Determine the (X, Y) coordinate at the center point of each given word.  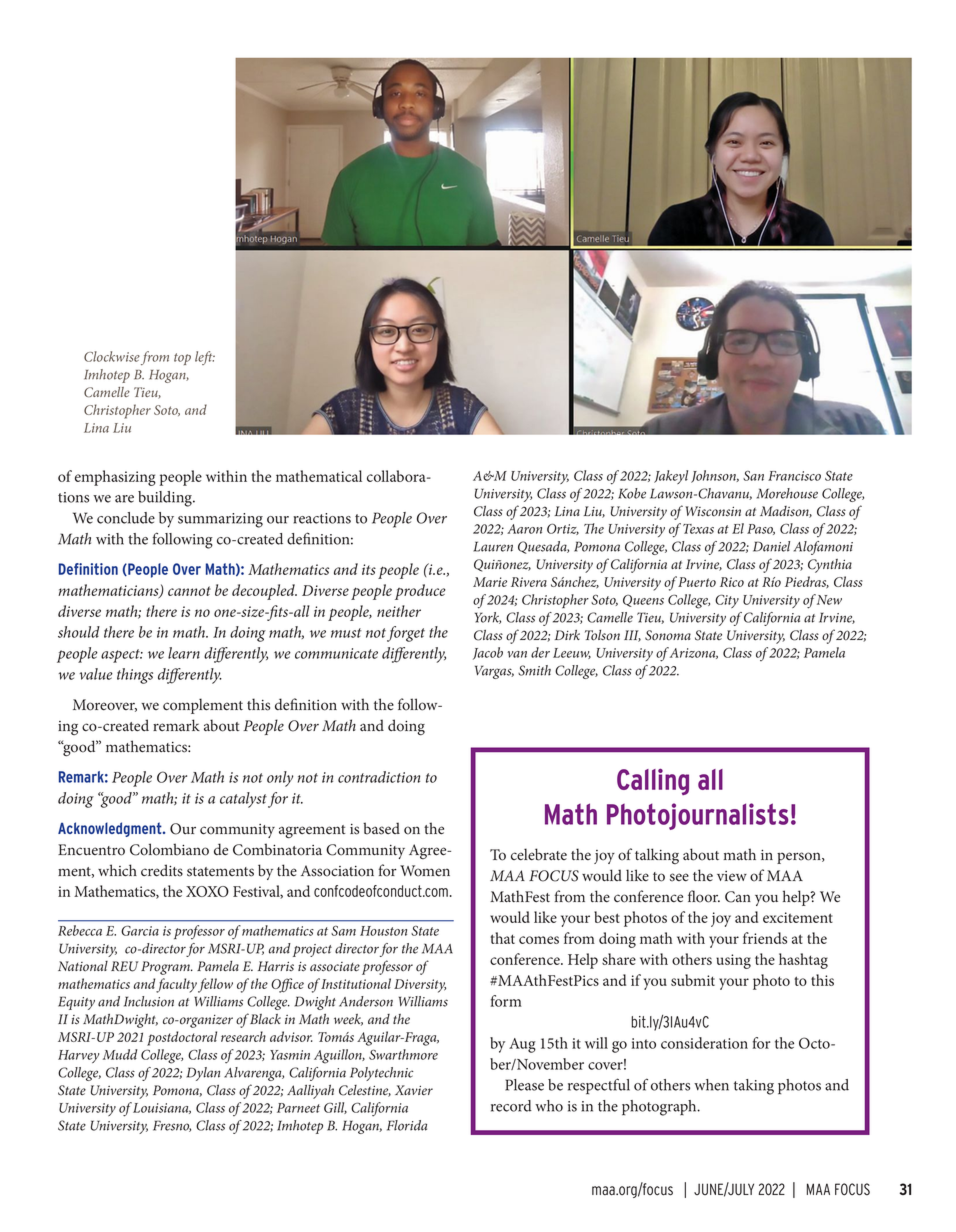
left (205, 358)
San (753, 476)
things (135, 676)
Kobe (632, 493)
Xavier (414, 1090)
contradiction (379, 777)
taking (754, 1087)
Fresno (172, 1126)
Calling (653, 781)
